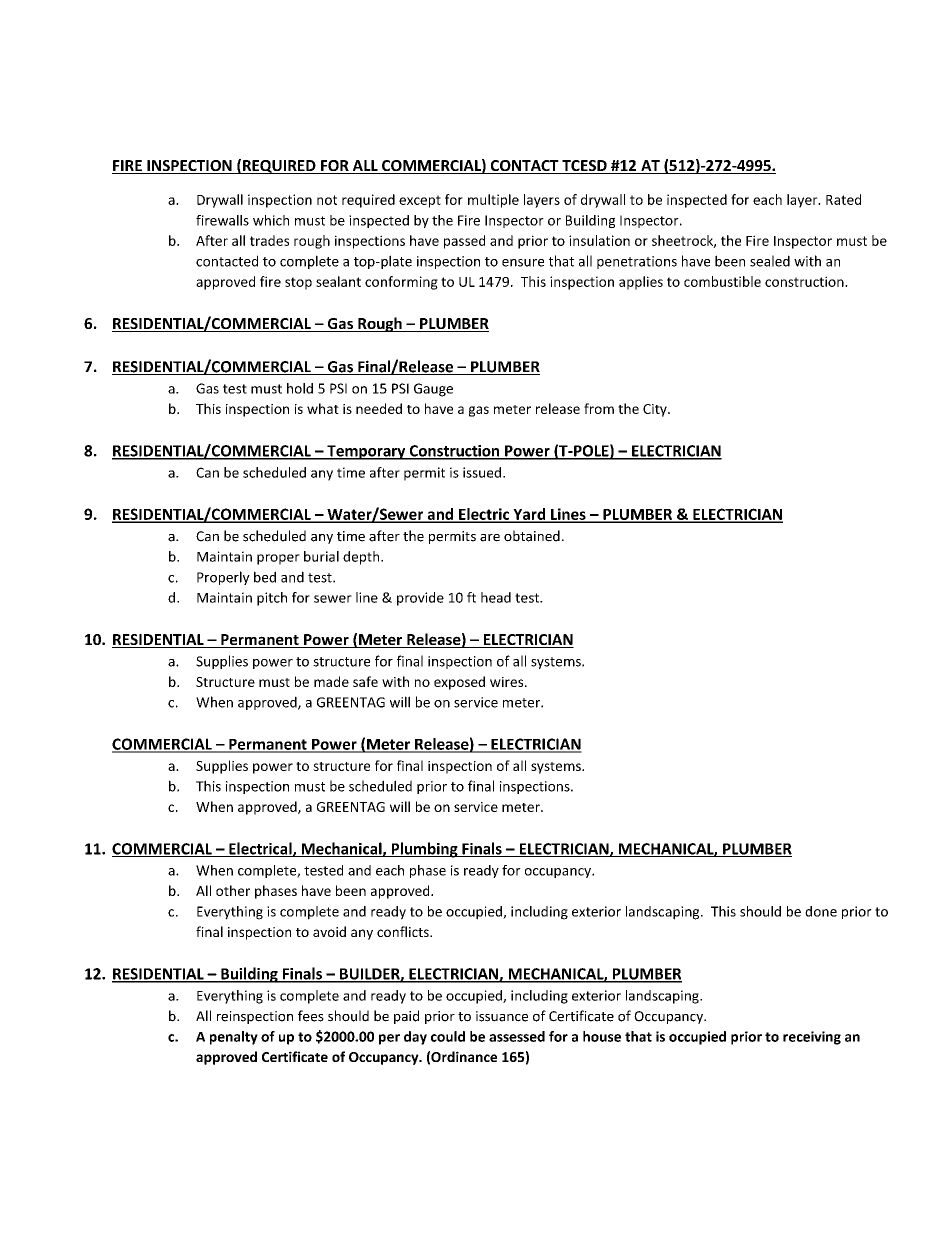  What do you see at coordinates (271, 220) in the document?
I see `which` at bounding box center [271, 220].
